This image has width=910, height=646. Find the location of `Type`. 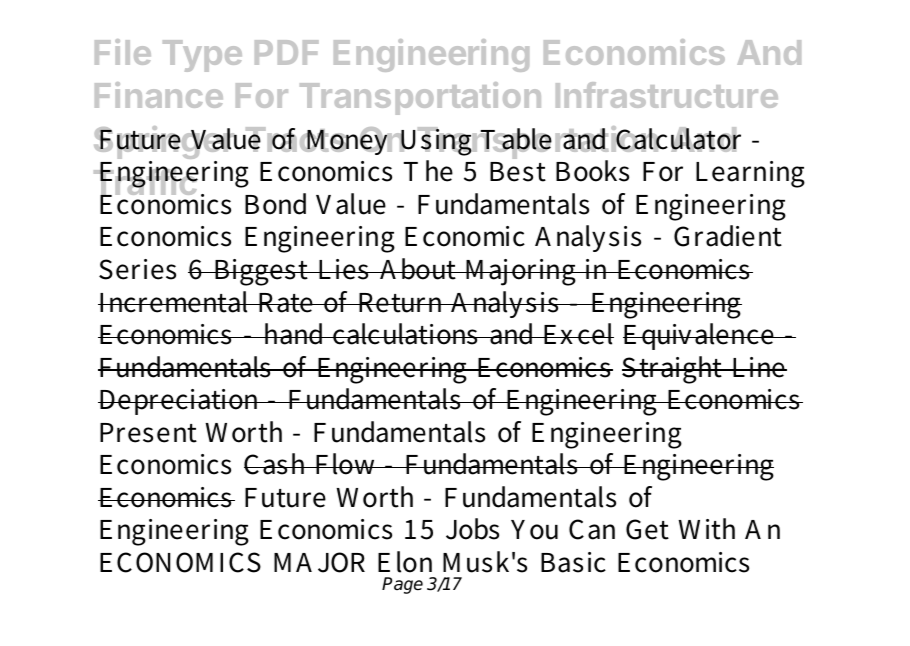

Type is located at coordinates (202, 56).
